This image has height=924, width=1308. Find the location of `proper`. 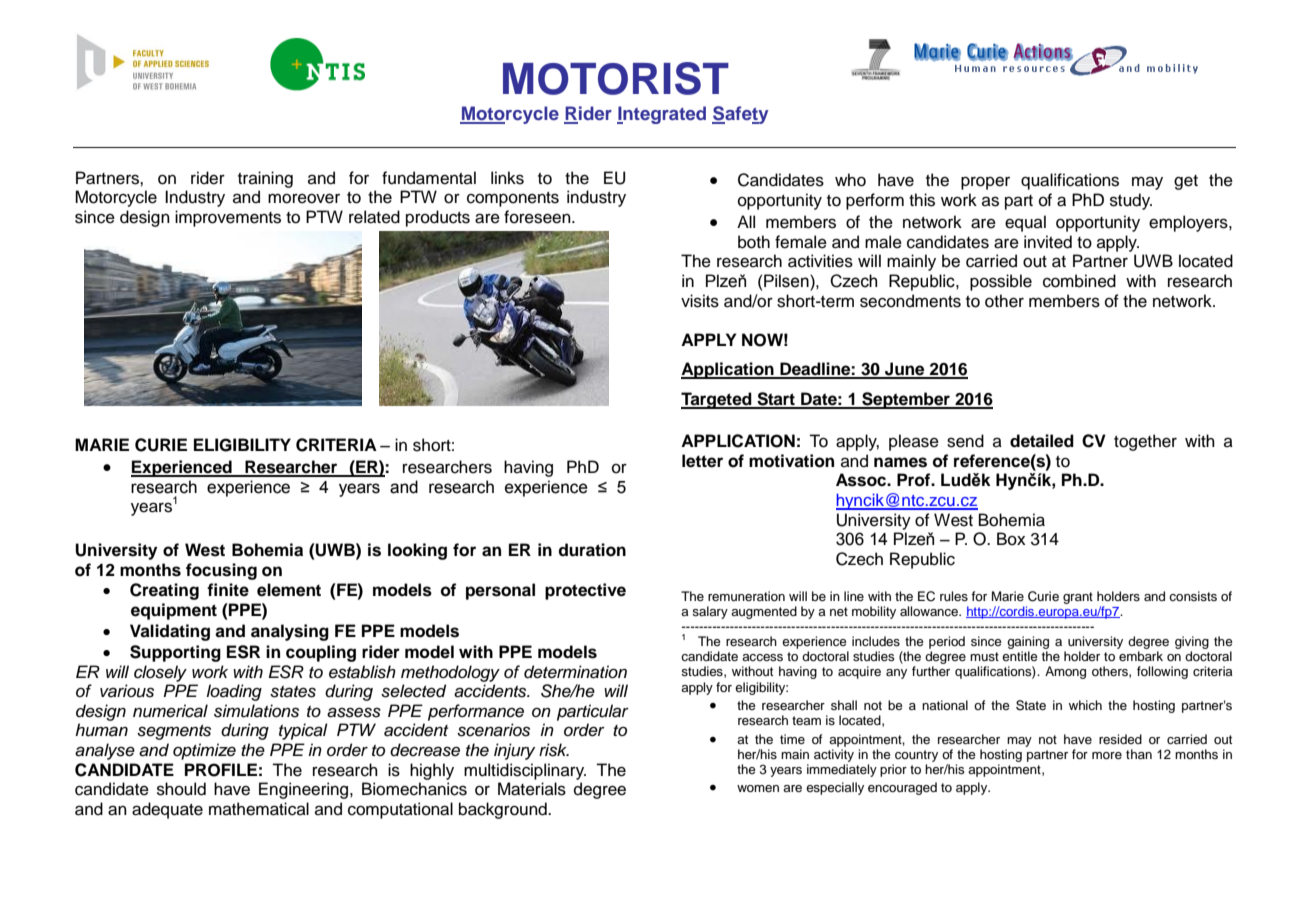

proper is located at coordinates (985, 183).
